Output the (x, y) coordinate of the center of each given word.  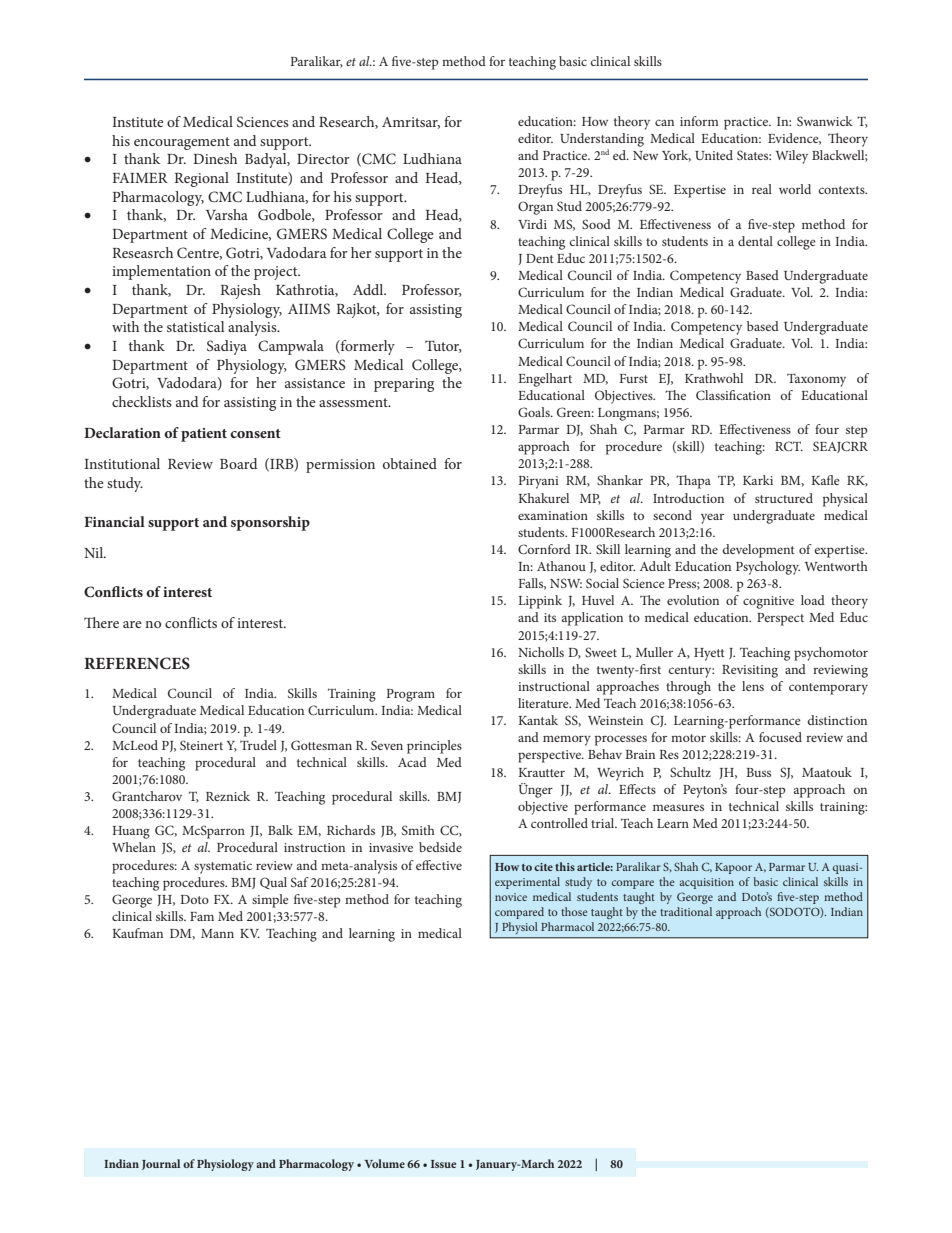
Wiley (792, 157)
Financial (114, 521)
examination (553, 515)
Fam (202, 916)
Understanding (602, 140)
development (758, 551)
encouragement (182, 143)
